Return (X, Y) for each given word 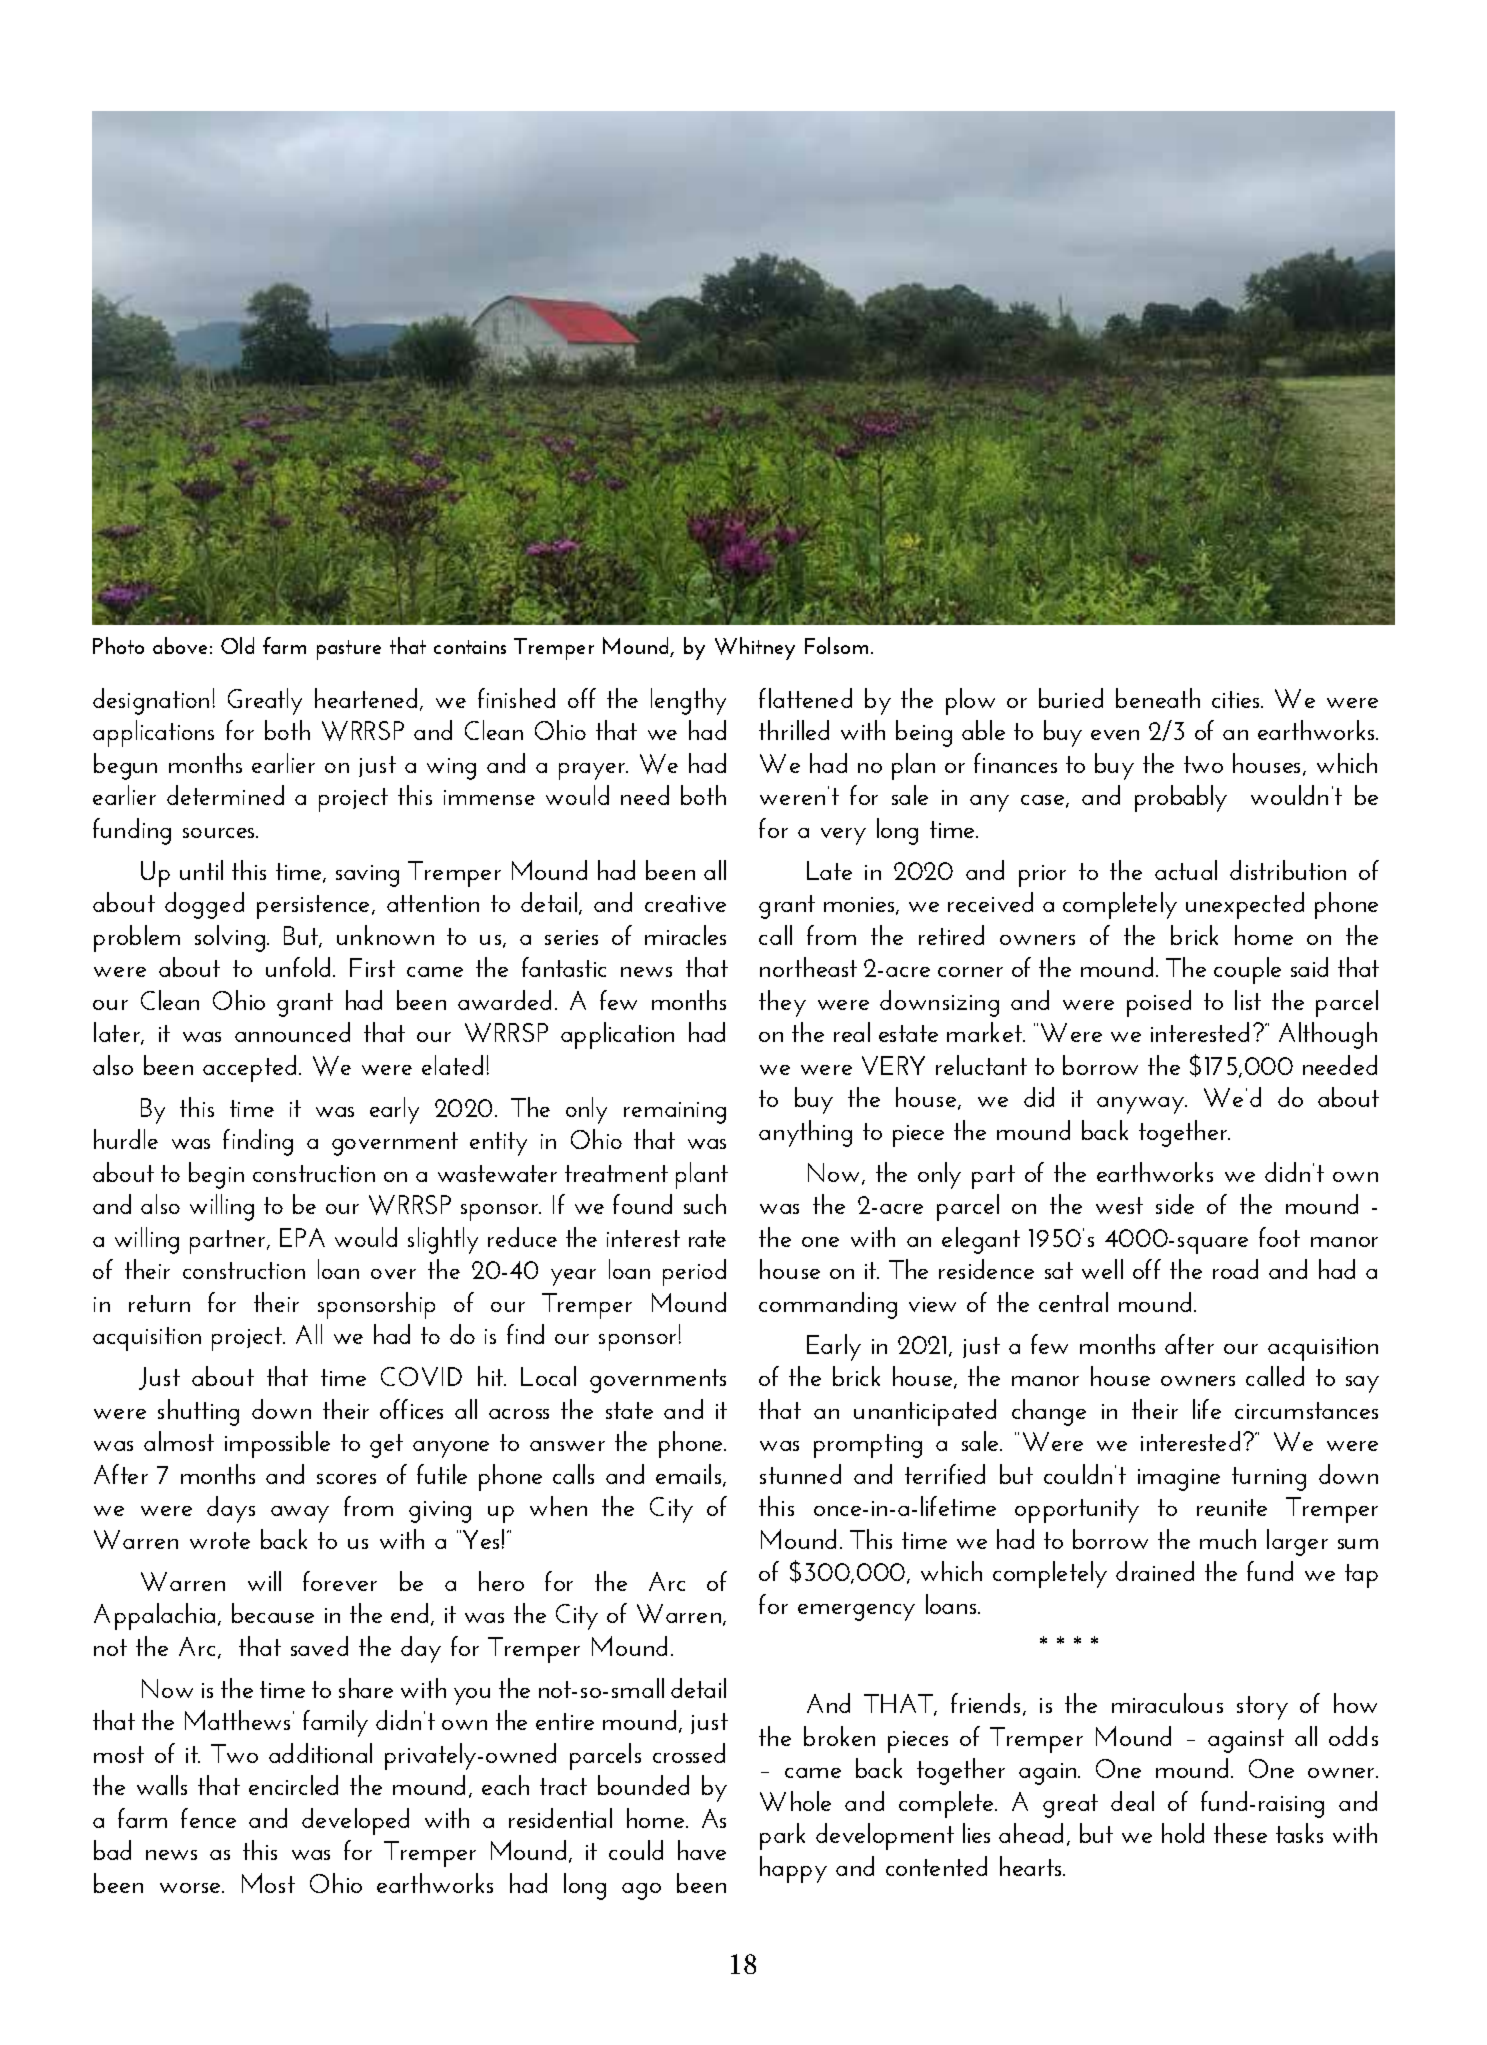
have (702, 1850)
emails (690, 1475)
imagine (1179, 1480)
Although (1328, 1035)
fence (208, 1818)
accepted (249, 1068)
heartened (366, 698)
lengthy (688, 701)
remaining (675, 1113)
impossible (277, 1444)
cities (1237, 699)
